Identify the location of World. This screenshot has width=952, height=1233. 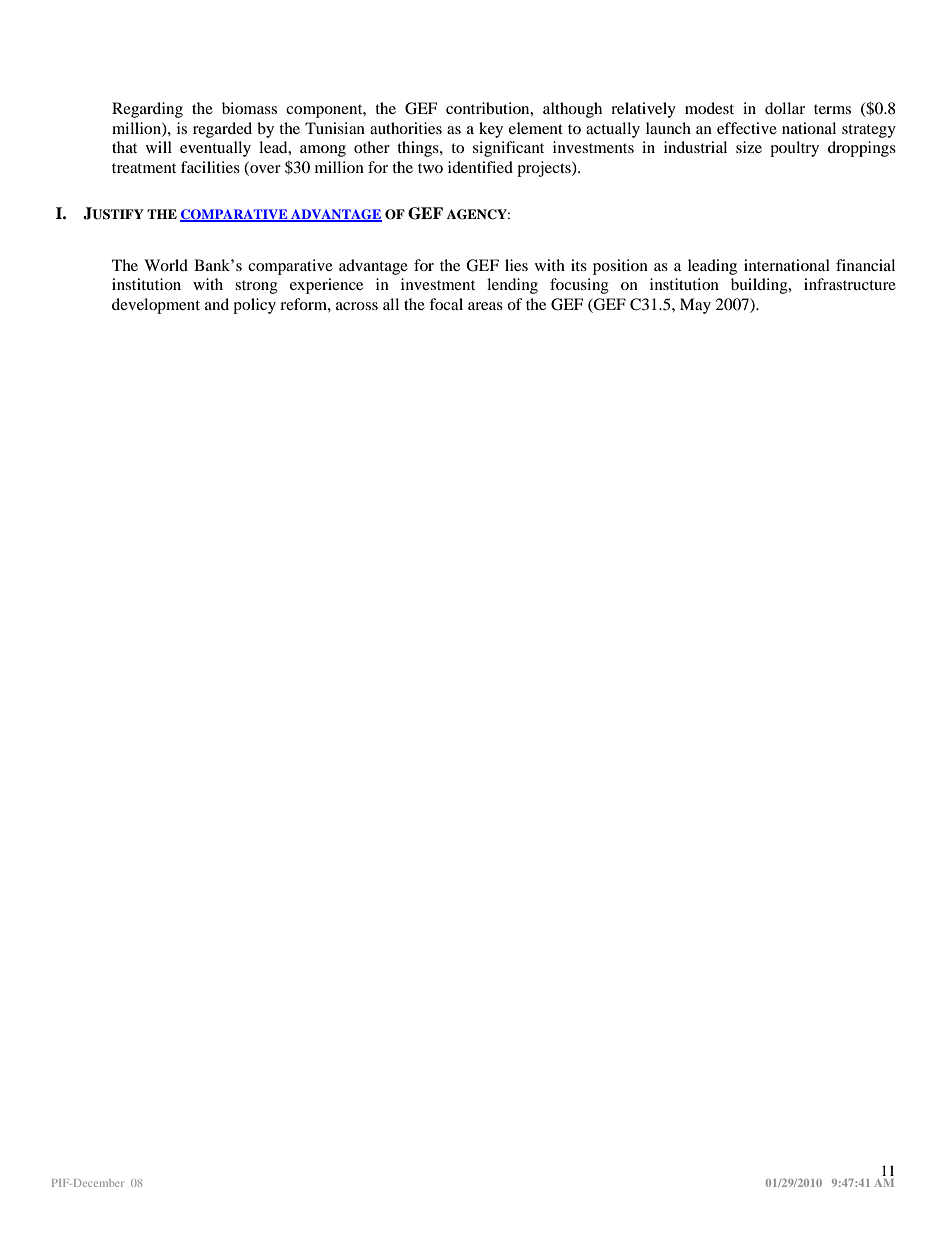
(166, 265).
